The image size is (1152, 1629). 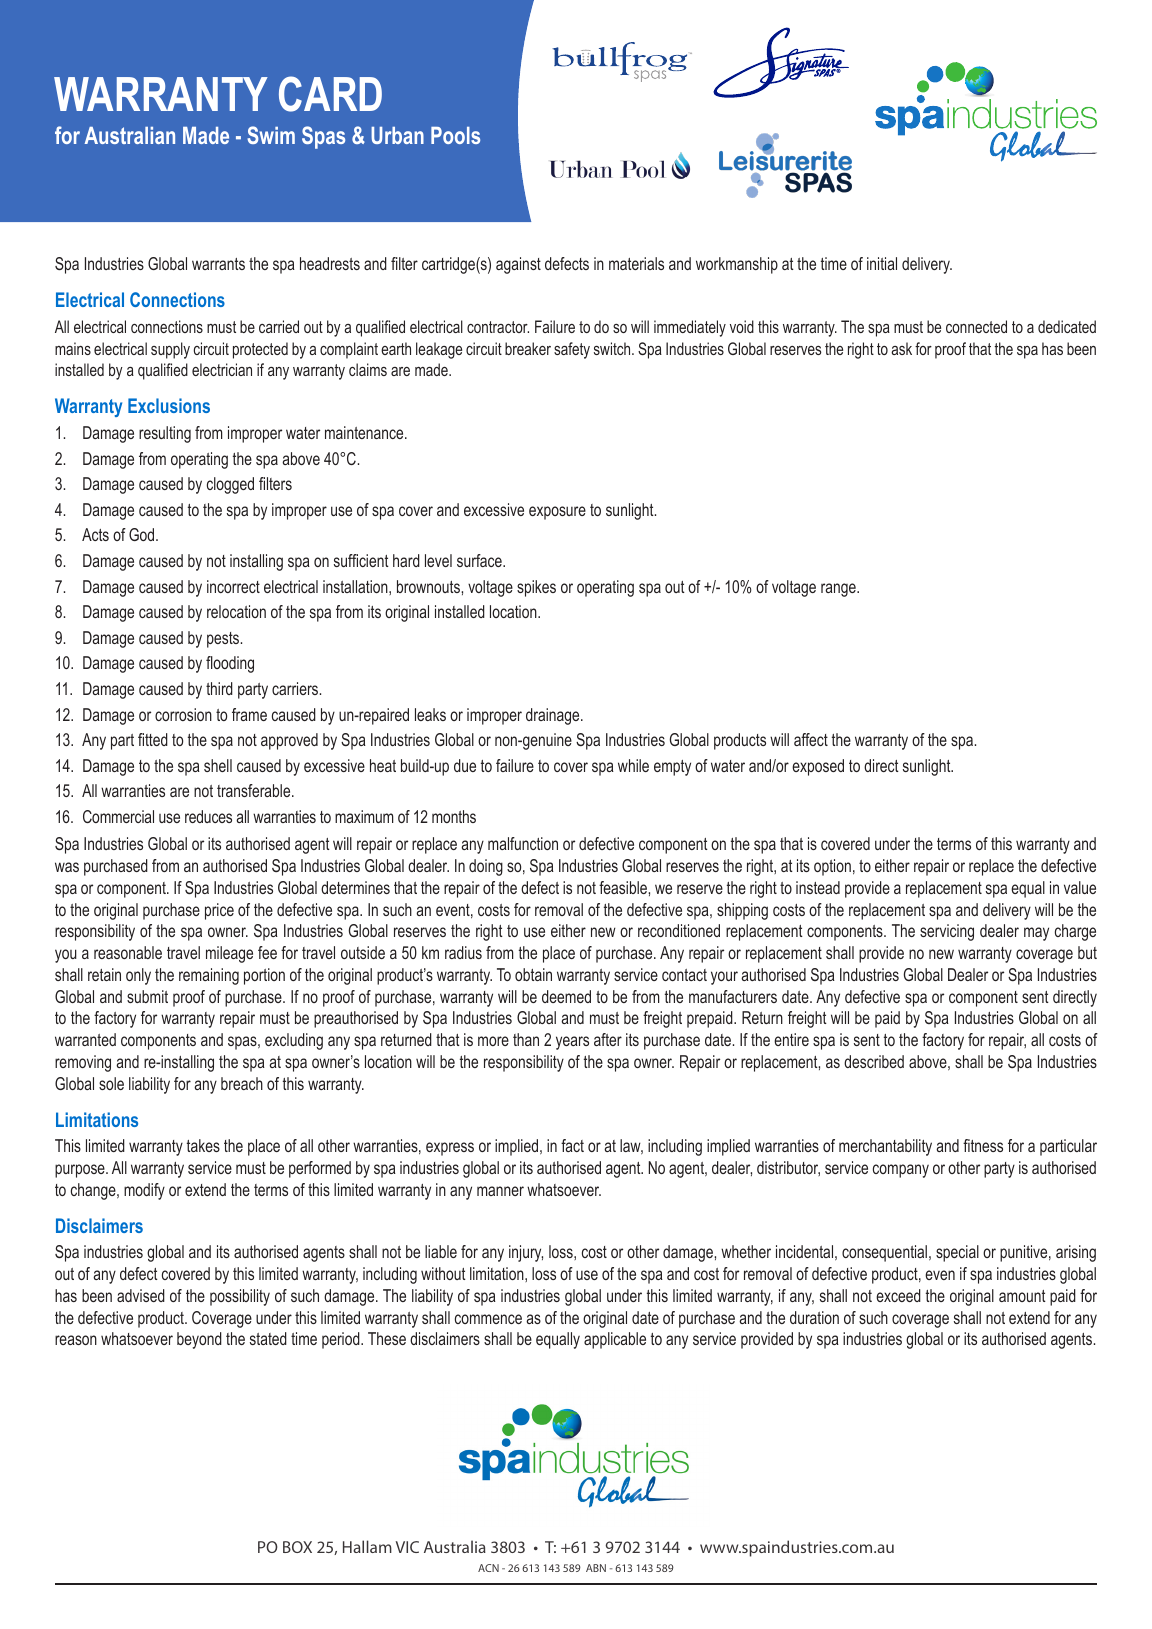 What do you see at coordinates (455, 135) in the image?
I see `Pools` at bounding box center [455, 135].
